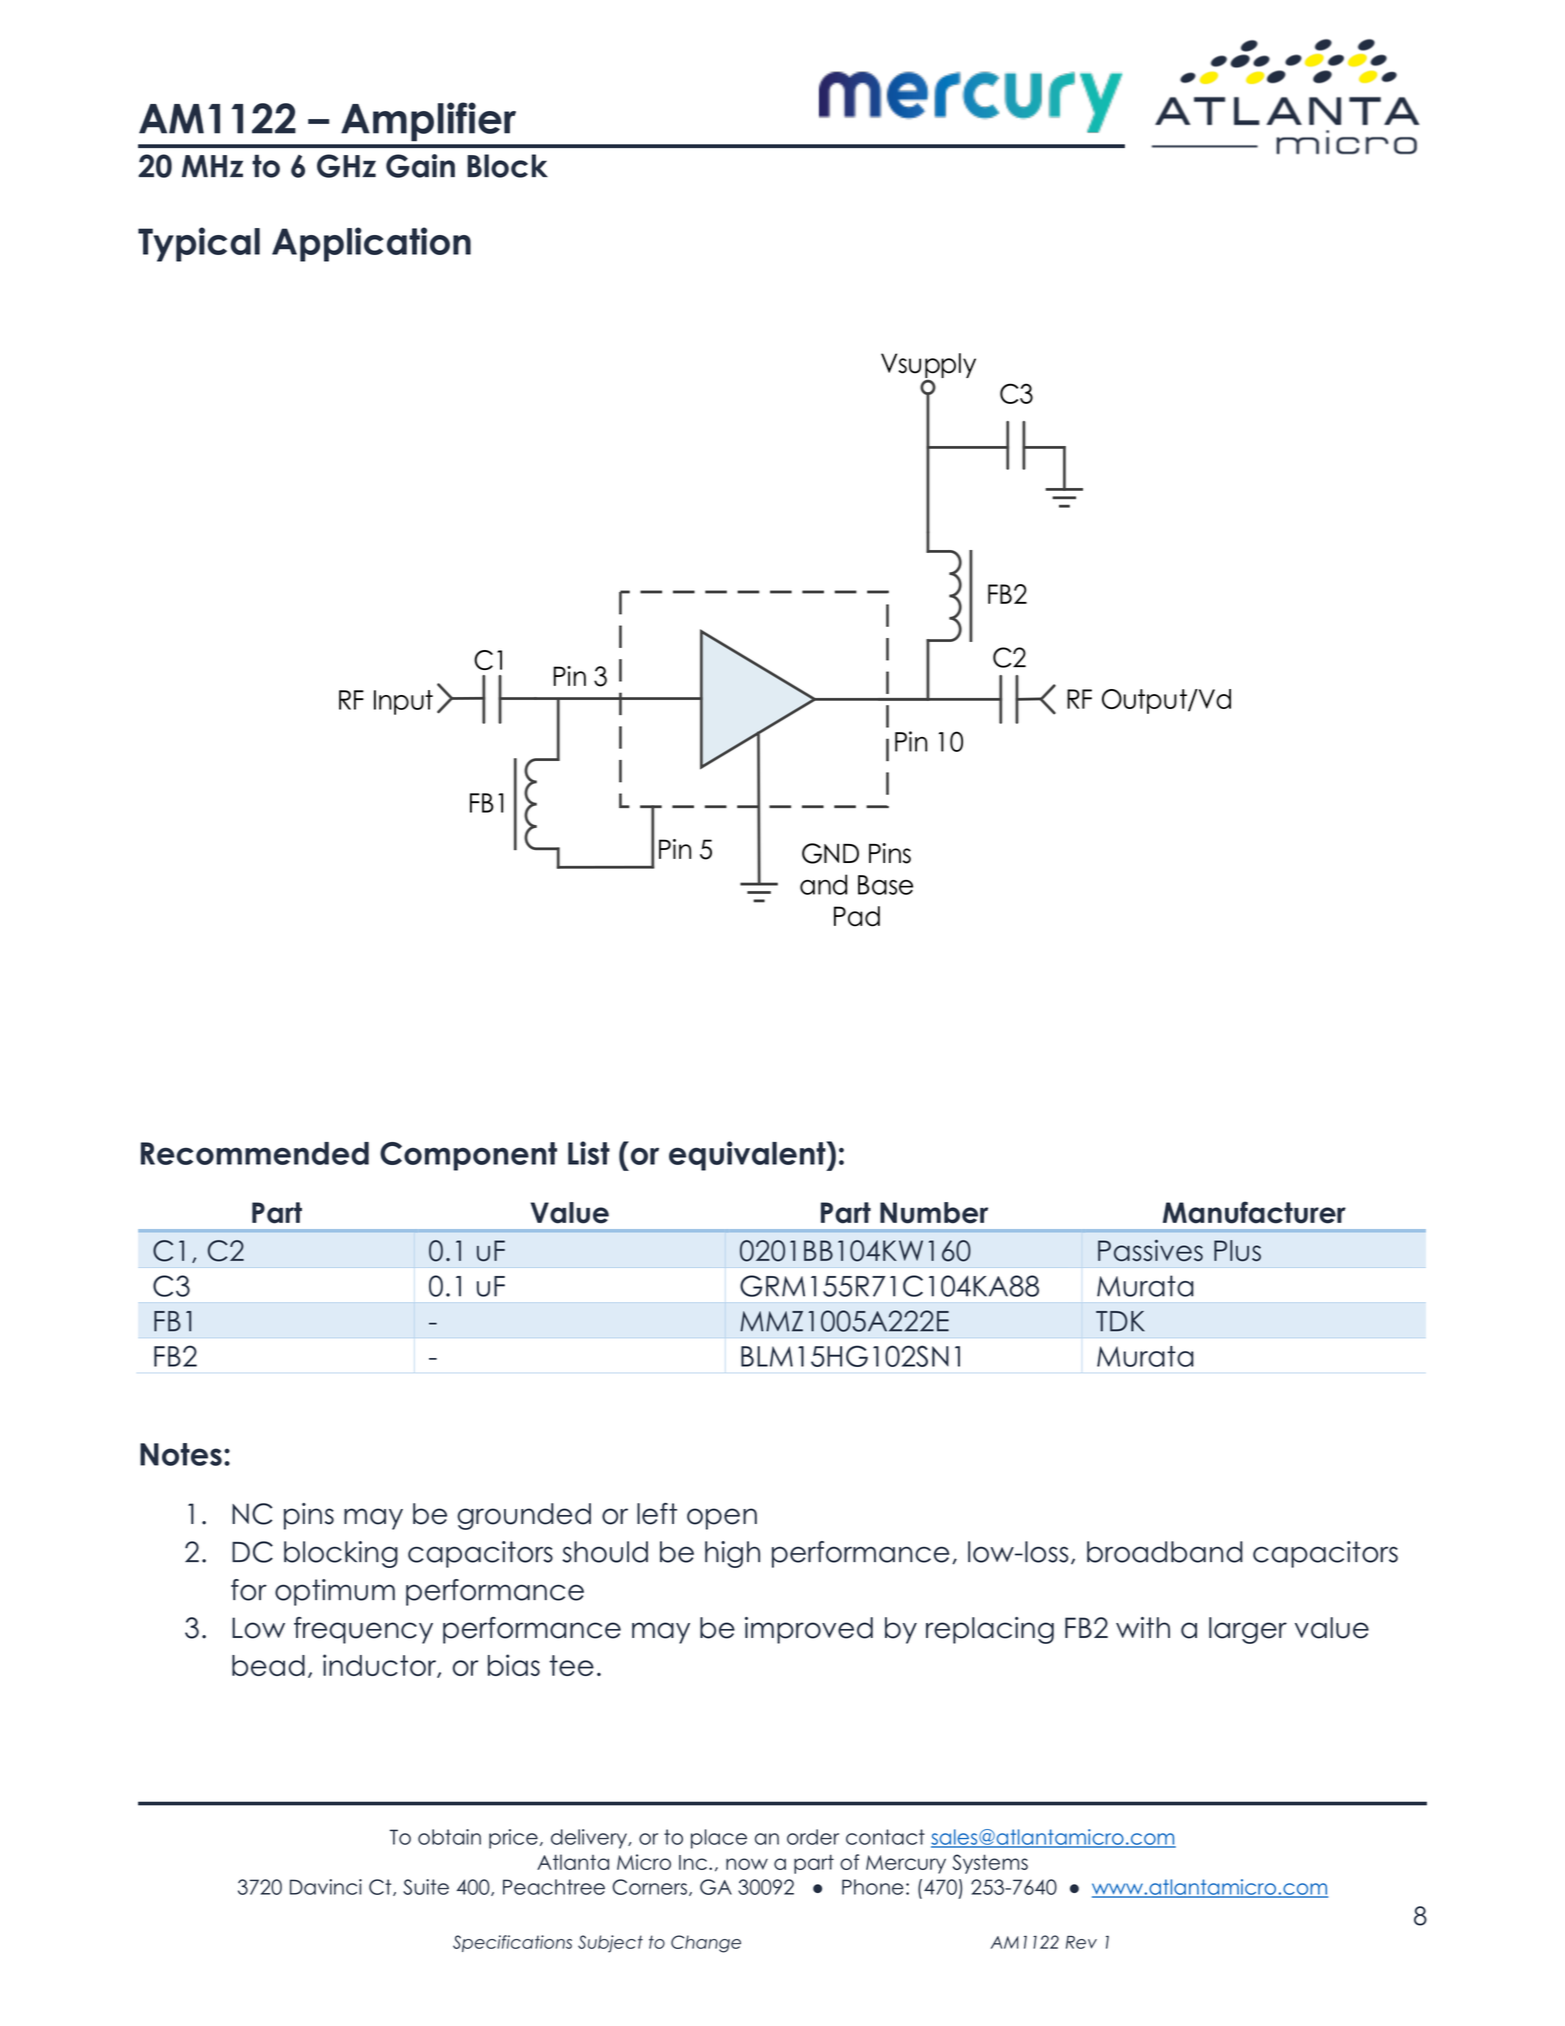  I want to click on Gain, so click(420, 166).
